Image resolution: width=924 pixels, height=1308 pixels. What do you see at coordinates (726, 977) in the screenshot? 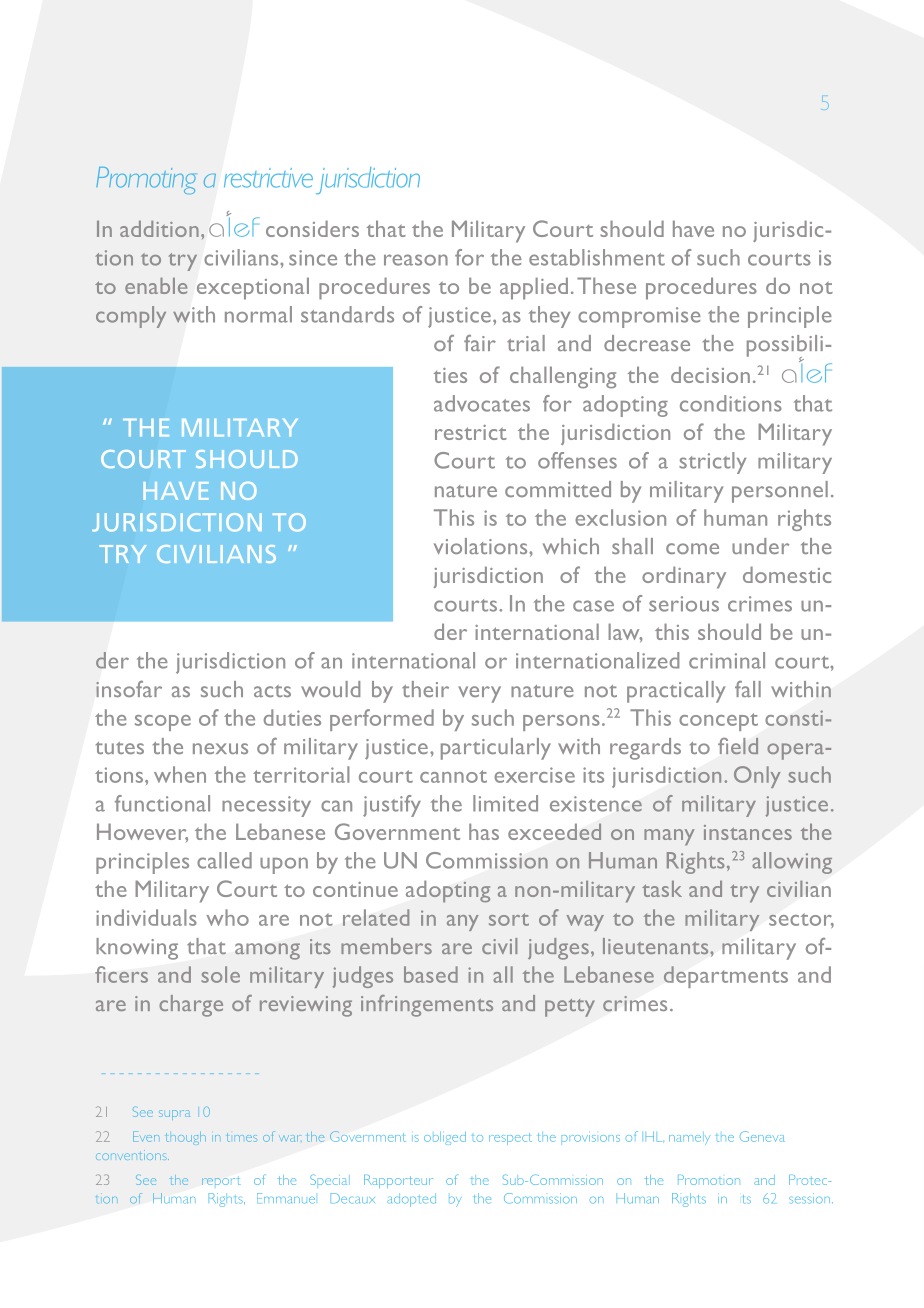
I see `departments` at bounding box center [726, 977].
